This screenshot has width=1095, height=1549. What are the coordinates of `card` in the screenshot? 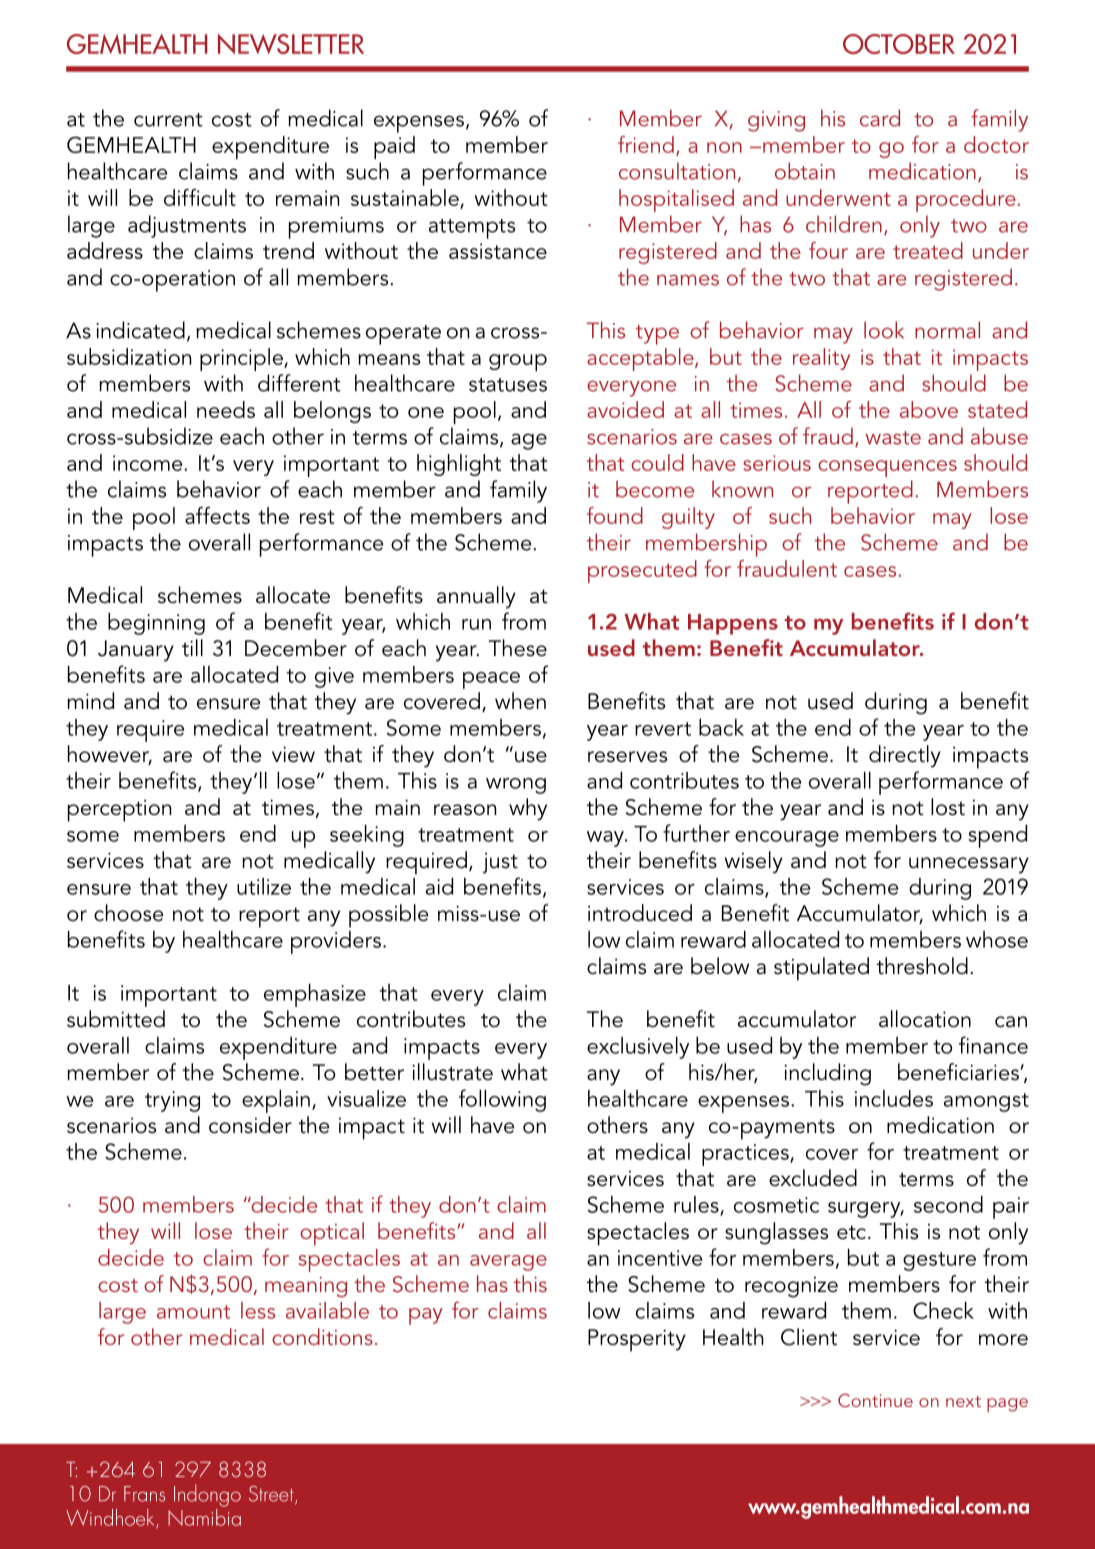 It's located at (880, 118).
